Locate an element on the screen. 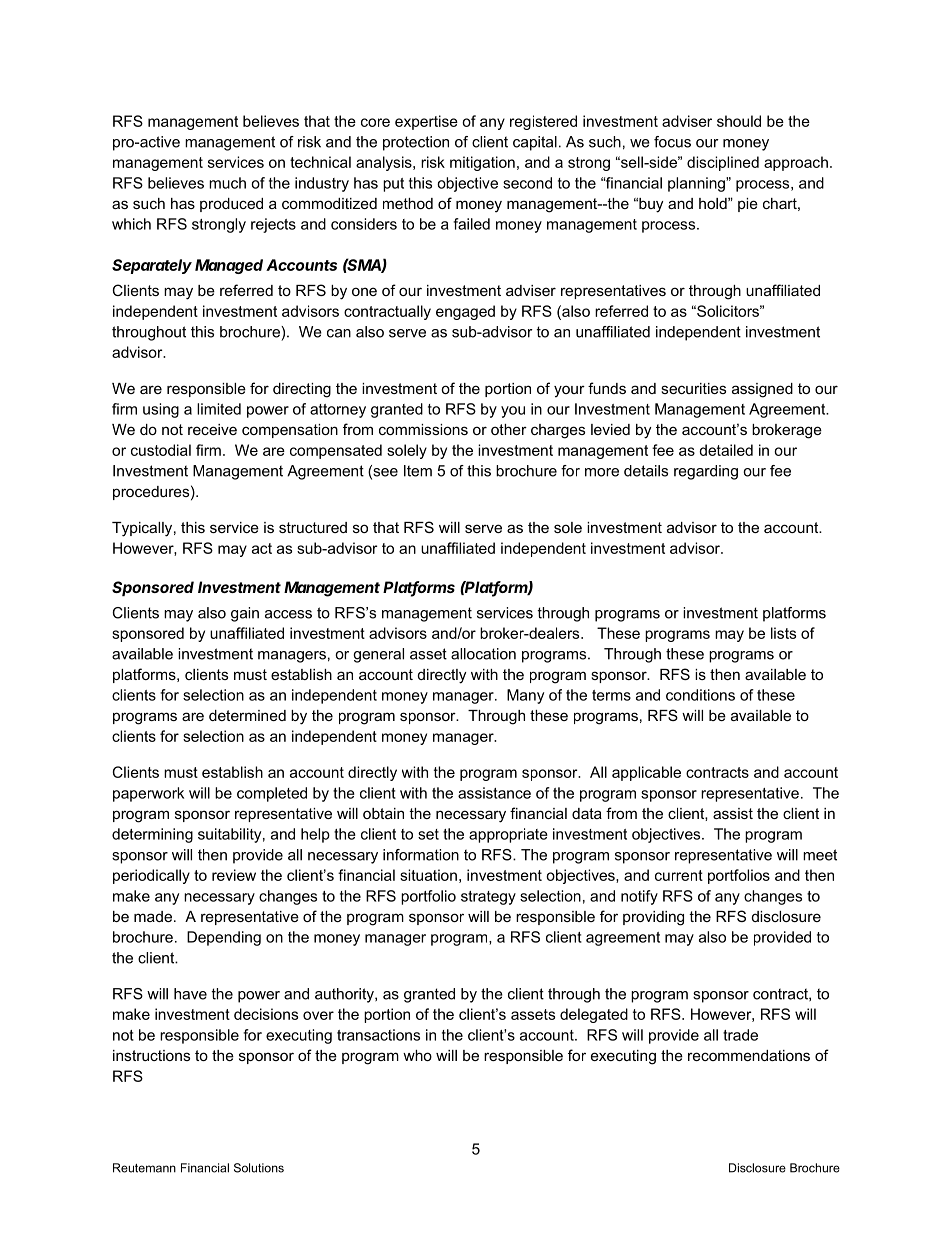 This screenshot has width=952, height=1233. recommendations is located at coordinates (749, 1055).
